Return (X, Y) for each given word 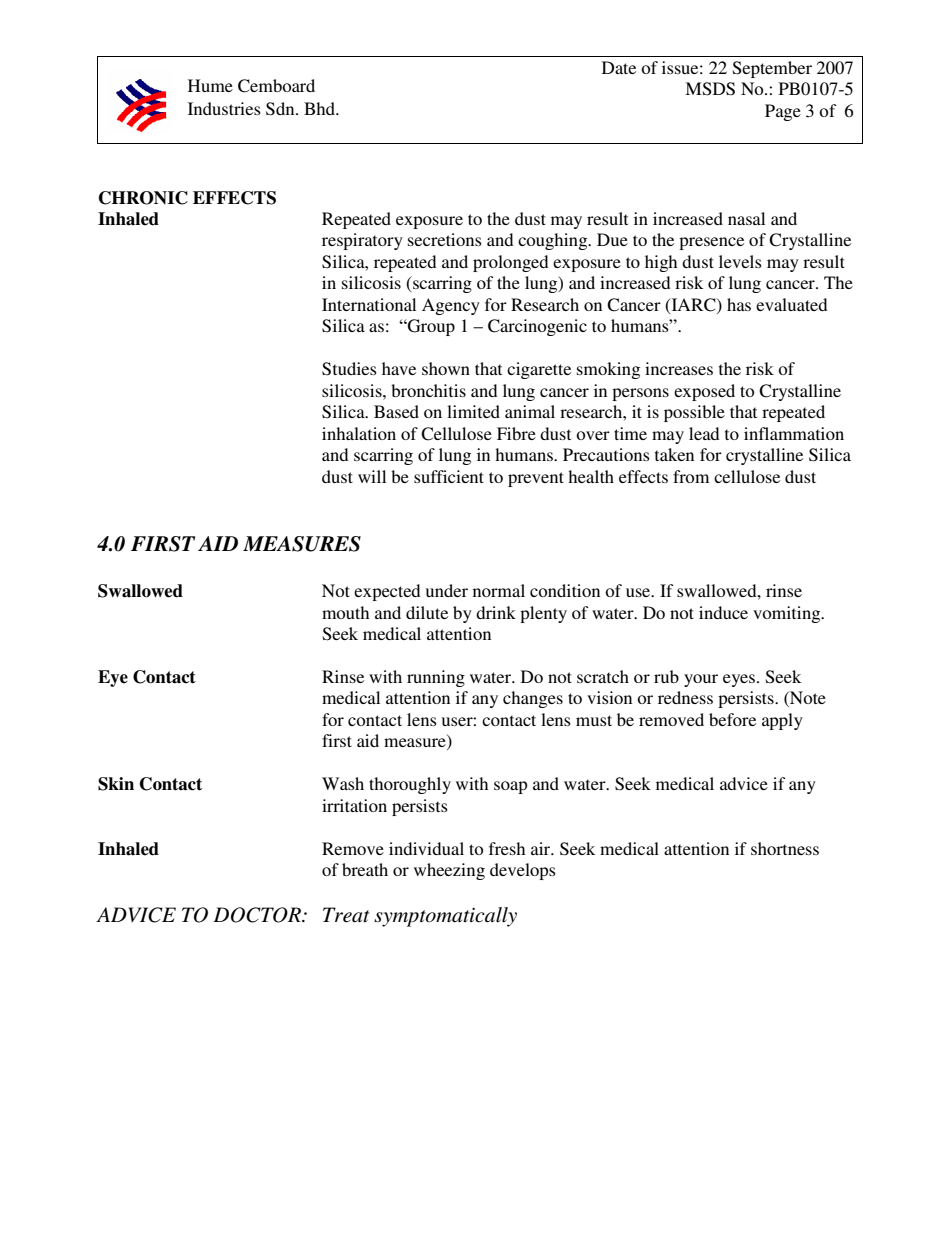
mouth (345, 612)
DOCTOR (258, 915)
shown (446, 368)
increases (679, 368)
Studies (349, 369)
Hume (210, 85)
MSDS (710, 89)
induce (723, 612)
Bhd (321, 108)
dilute (427, 612)
